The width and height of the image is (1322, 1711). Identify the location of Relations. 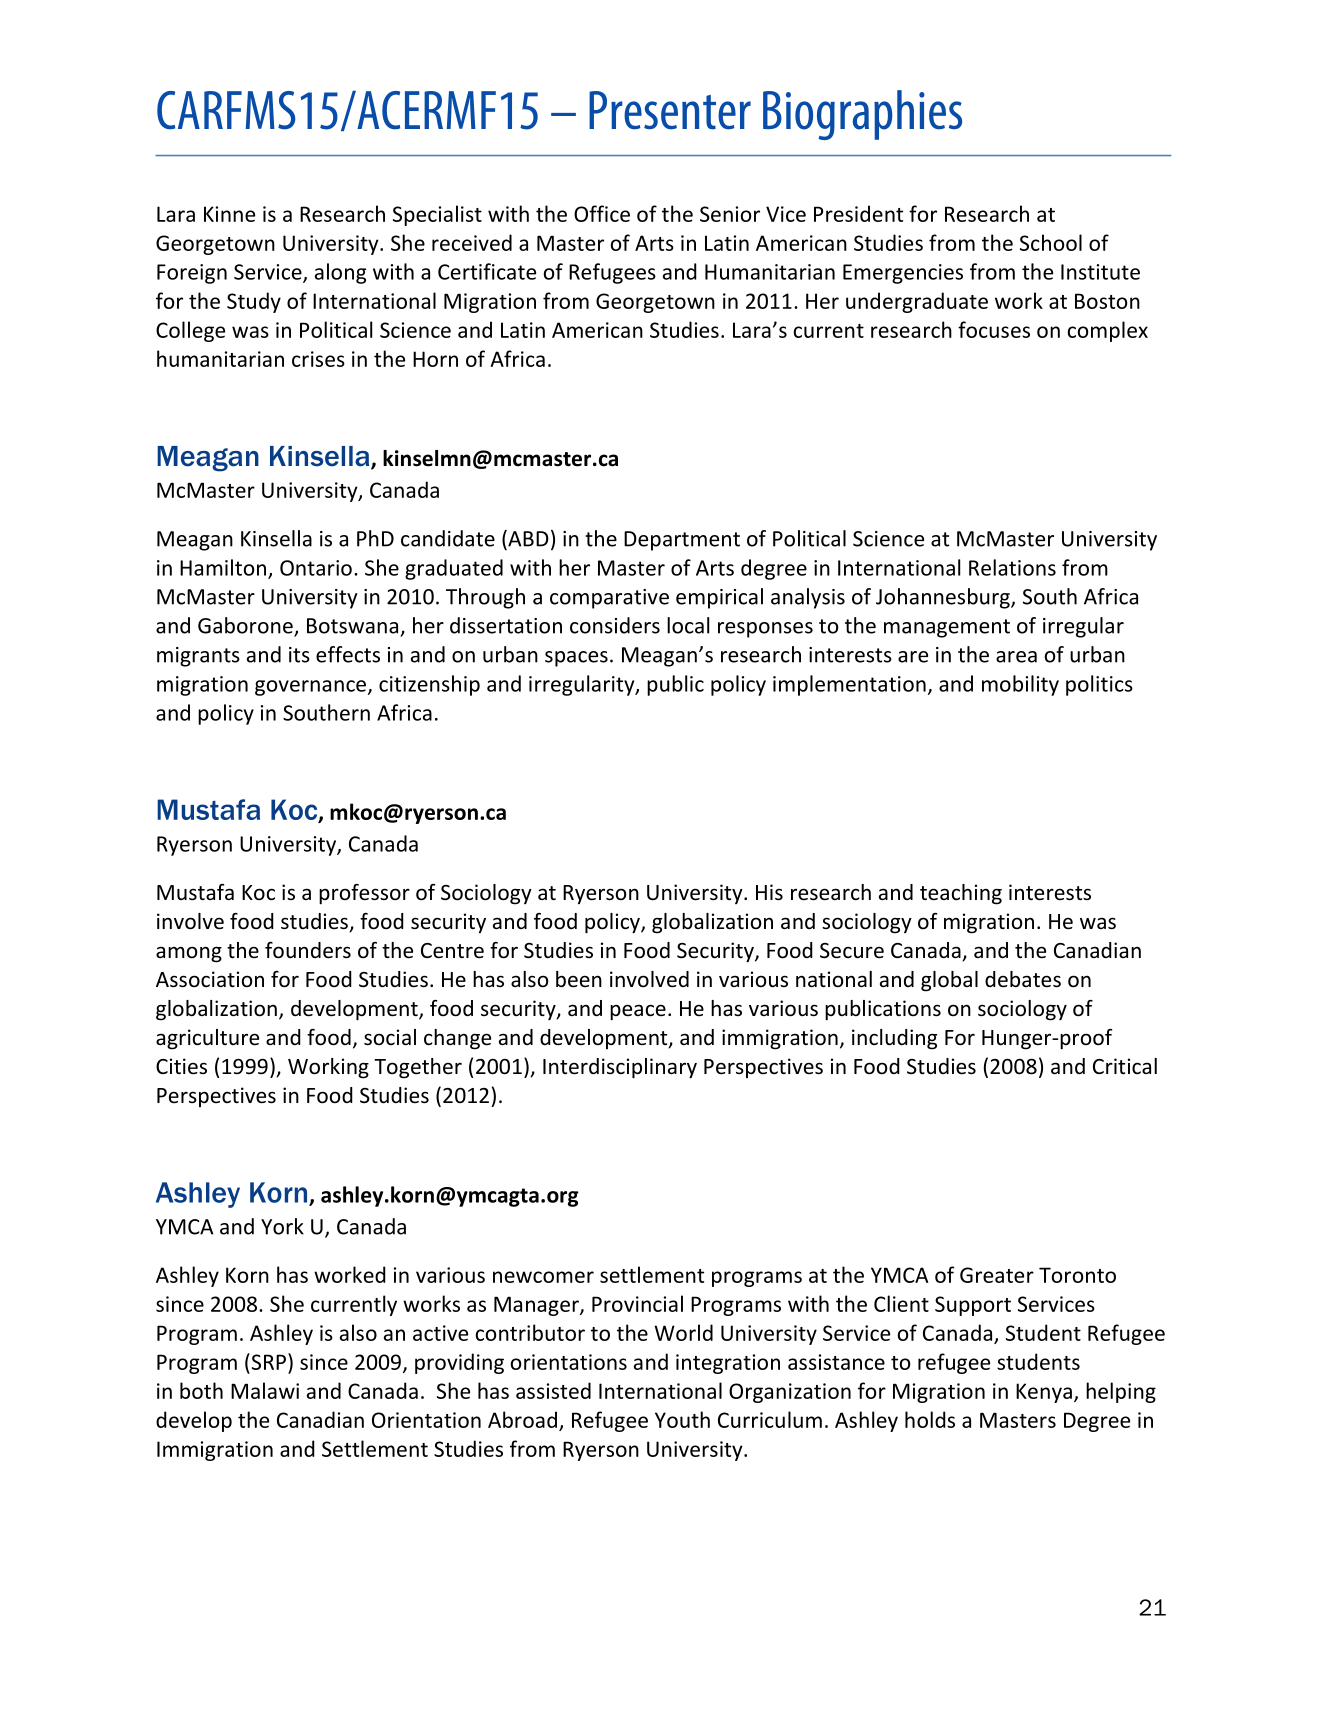
(1012, 567).
